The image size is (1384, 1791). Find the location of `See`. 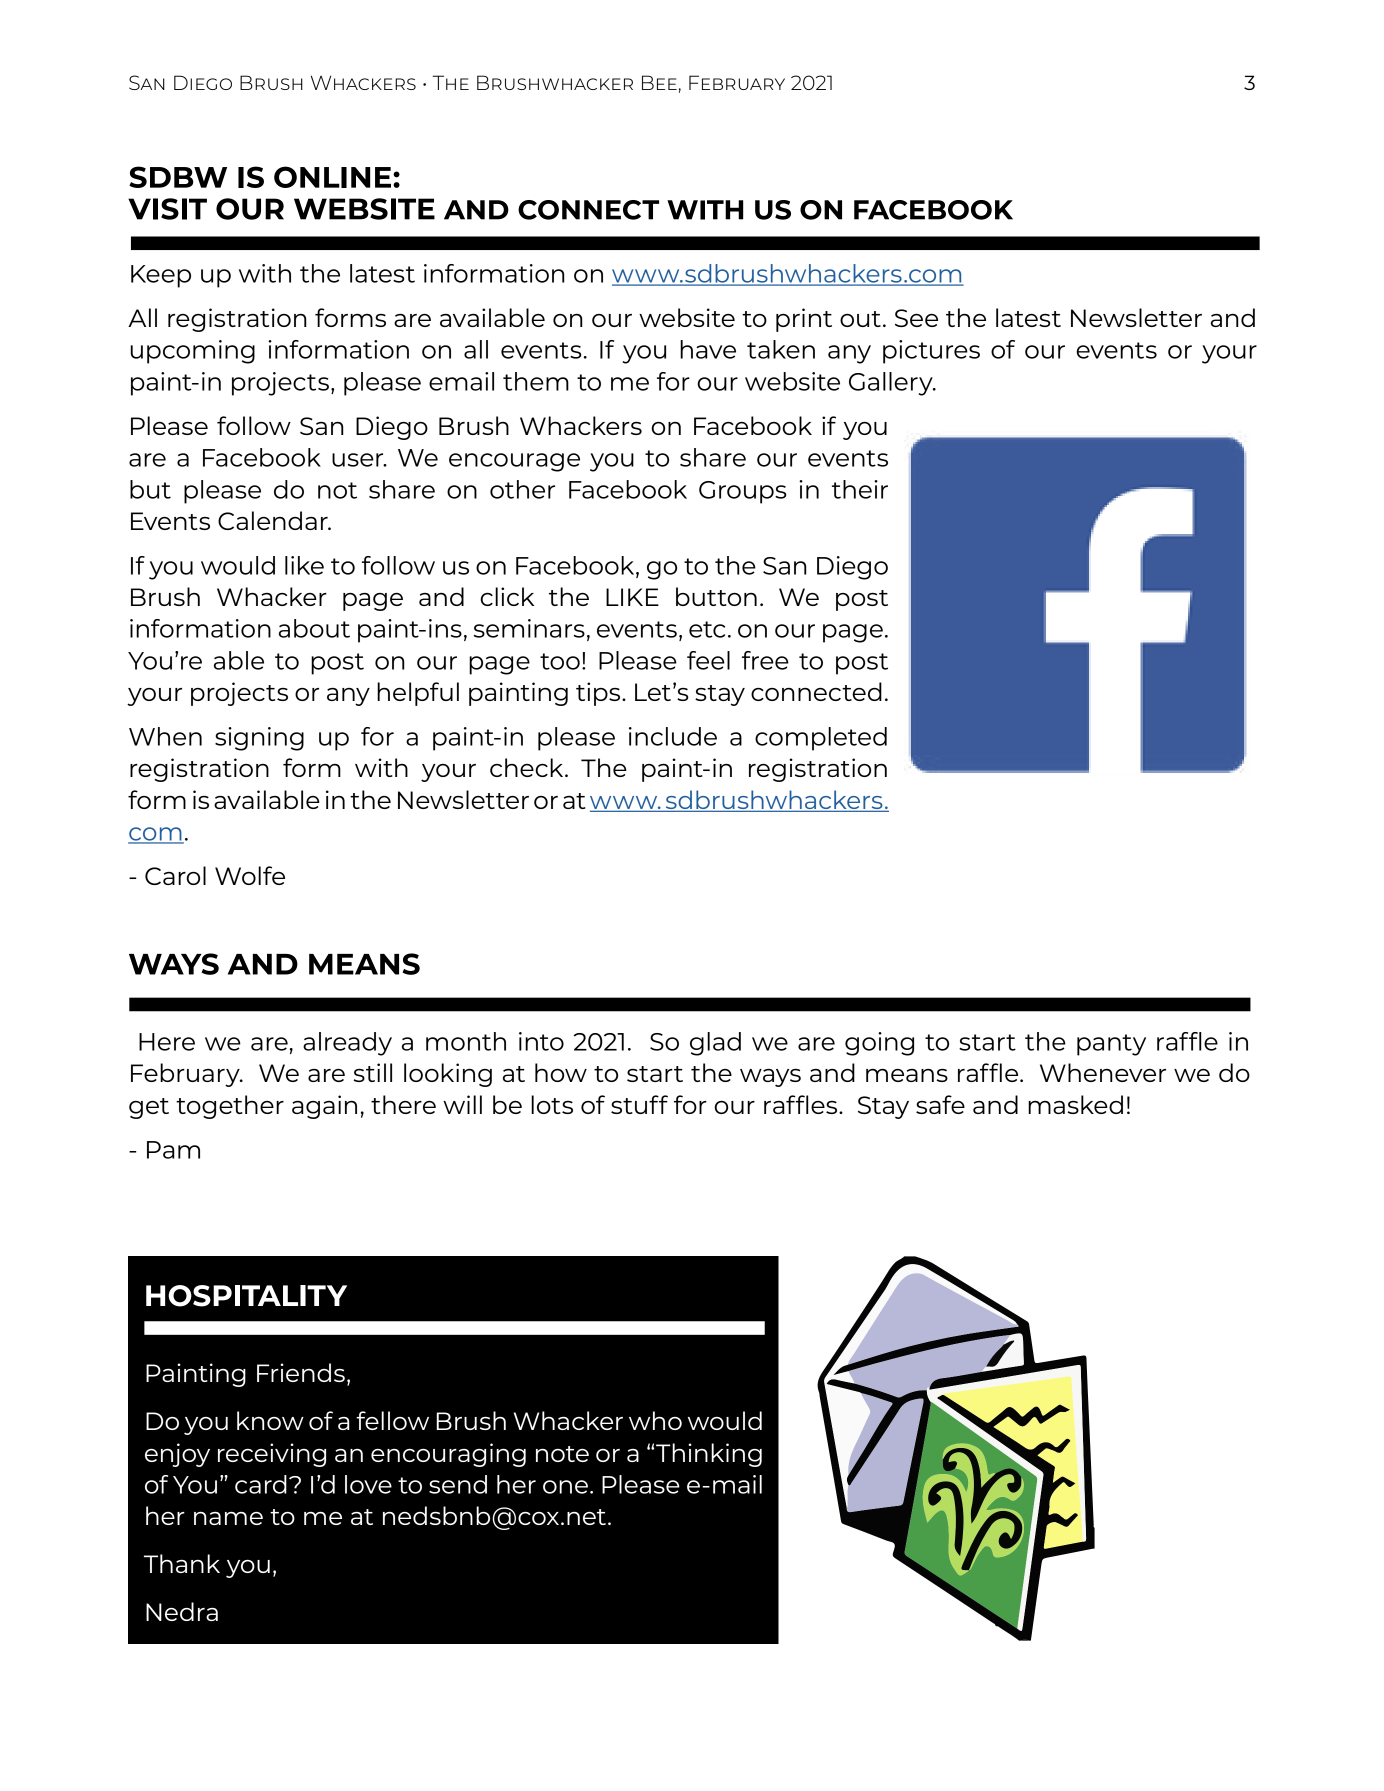

See is located at coordinates (916, 318).
